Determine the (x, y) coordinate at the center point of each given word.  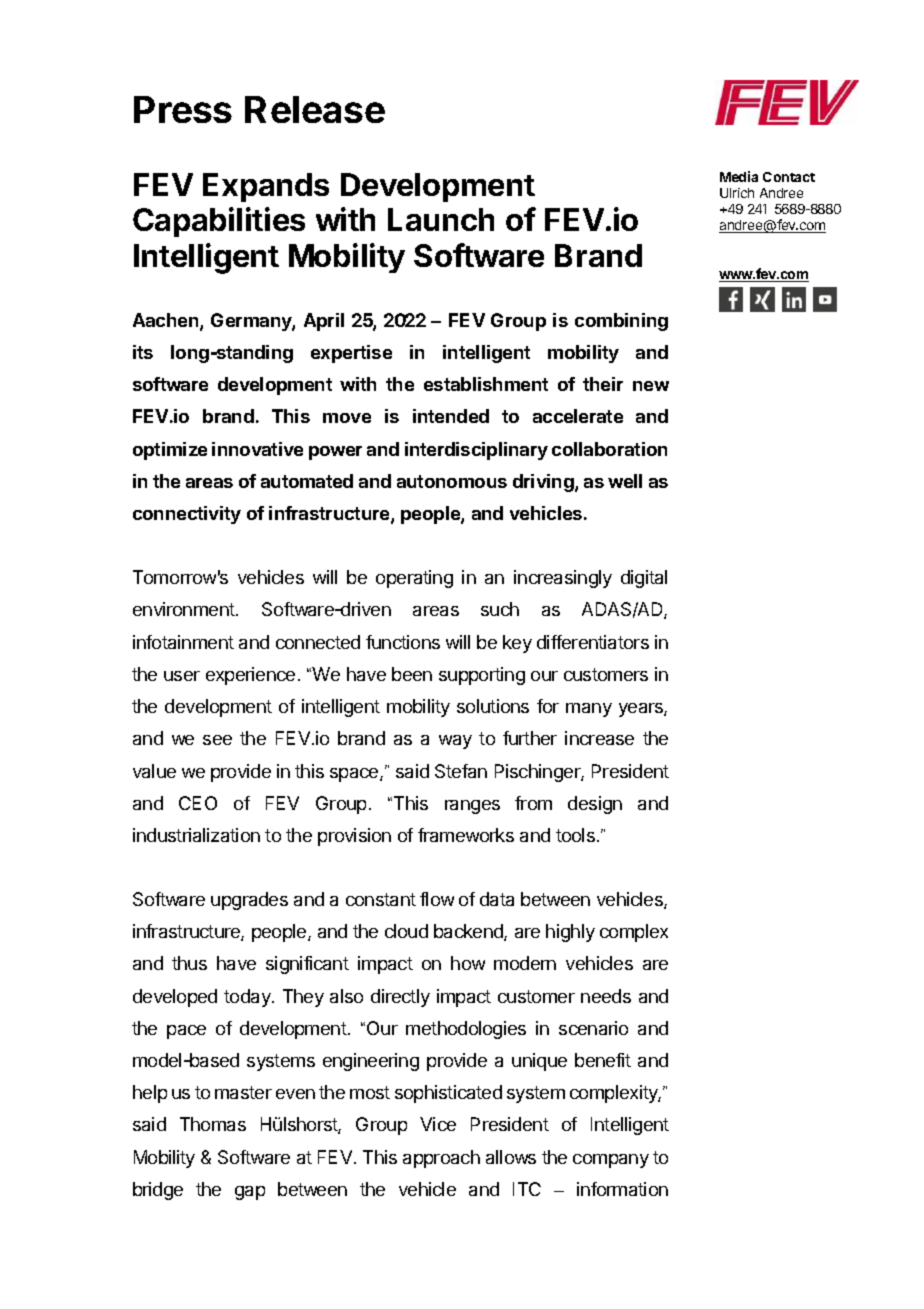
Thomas (213, 1124)
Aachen (167, 321)
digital (644, 579)
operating (414, 579)
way (455, 742)
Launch (441, 219)
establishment (486, 384)
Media (739, 176)
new (651, 386)
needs (606, 996)
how (468, 963)
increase (599, 738)
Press (183, 109)
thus (189, 963)
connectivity (187, 515)
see (217, 740)
